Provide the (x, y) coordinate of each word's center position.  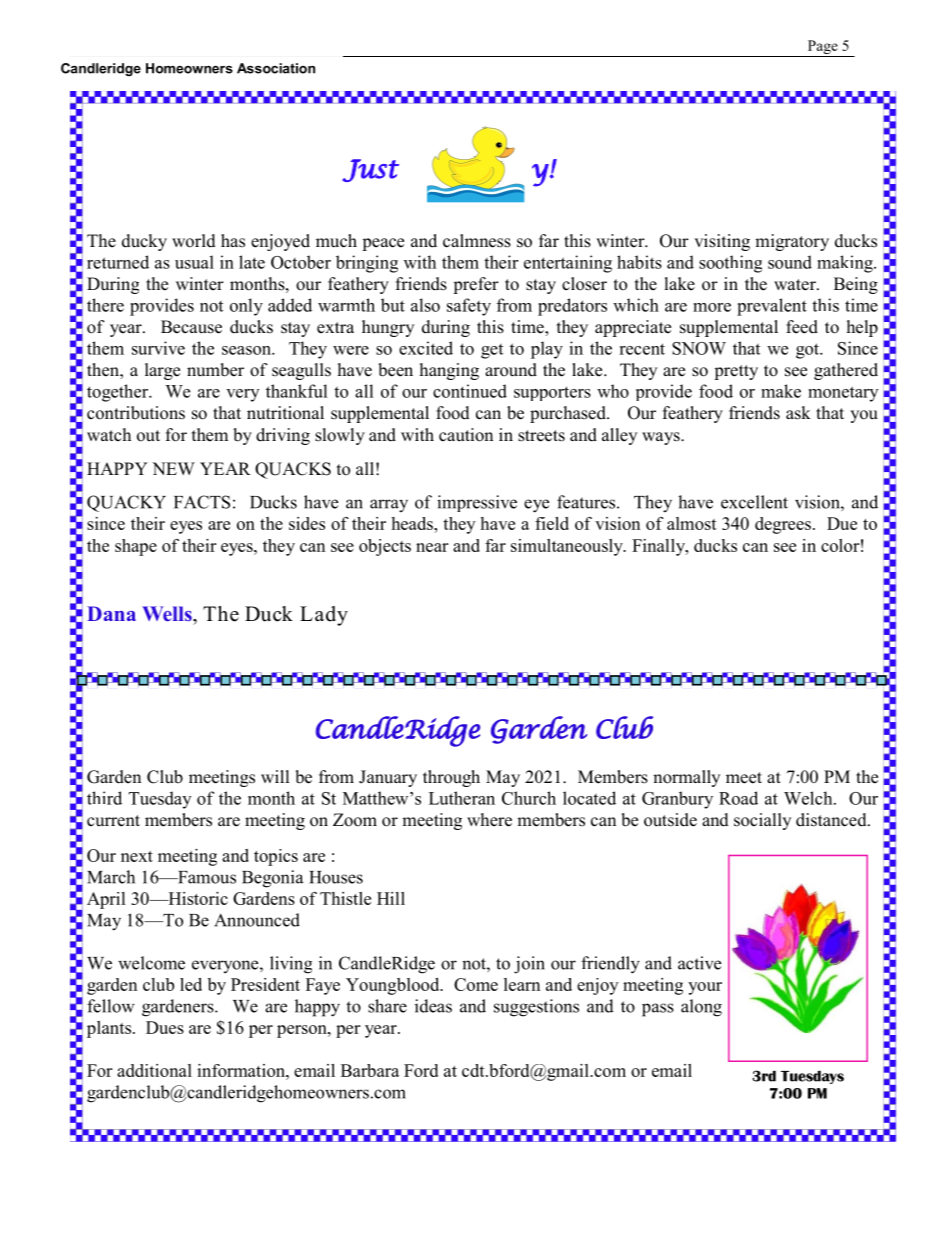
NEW (173, 468)
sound (790, 262)
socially (762, 821)
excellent (754, 502)
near (432, 547)
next (137, 856)
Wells (168, 613)
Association (276, 68)
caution (466, 435)
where (489, 820)
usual (194, 262)
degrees (783, 525)
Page (822, 48)
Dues (165, 1027)
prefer (476, 285)
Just (370, 170)
